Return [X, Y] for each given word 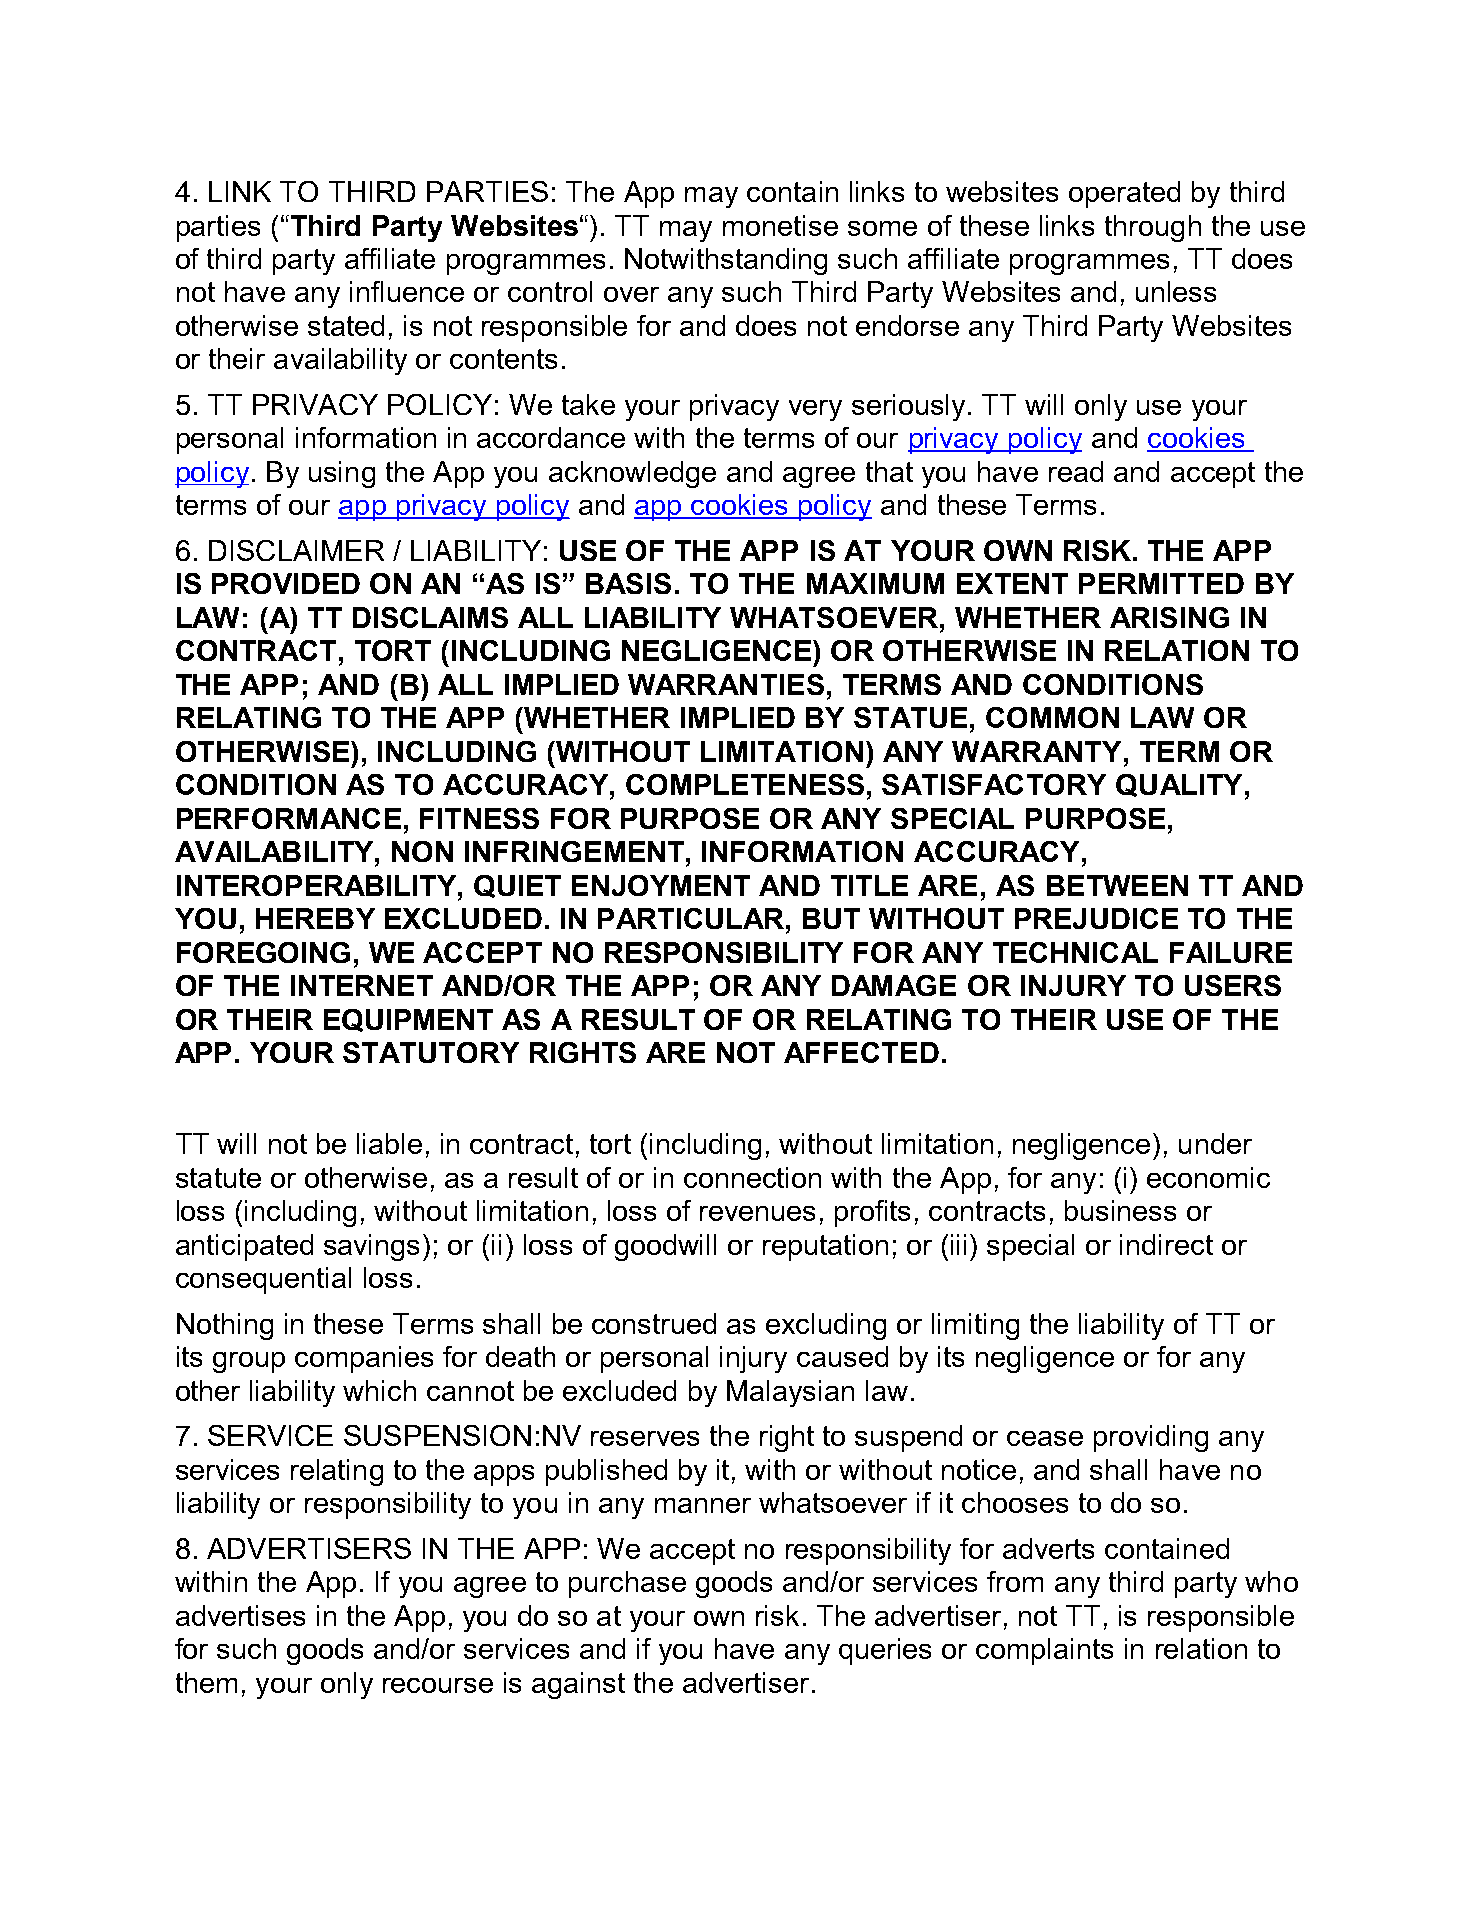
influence [407, 291]
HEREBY [315, 918]
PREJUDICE [1096, 918]
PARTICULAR [691, 918]
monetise [780, 225]
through [1153, 228]
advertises [240, 1615]
